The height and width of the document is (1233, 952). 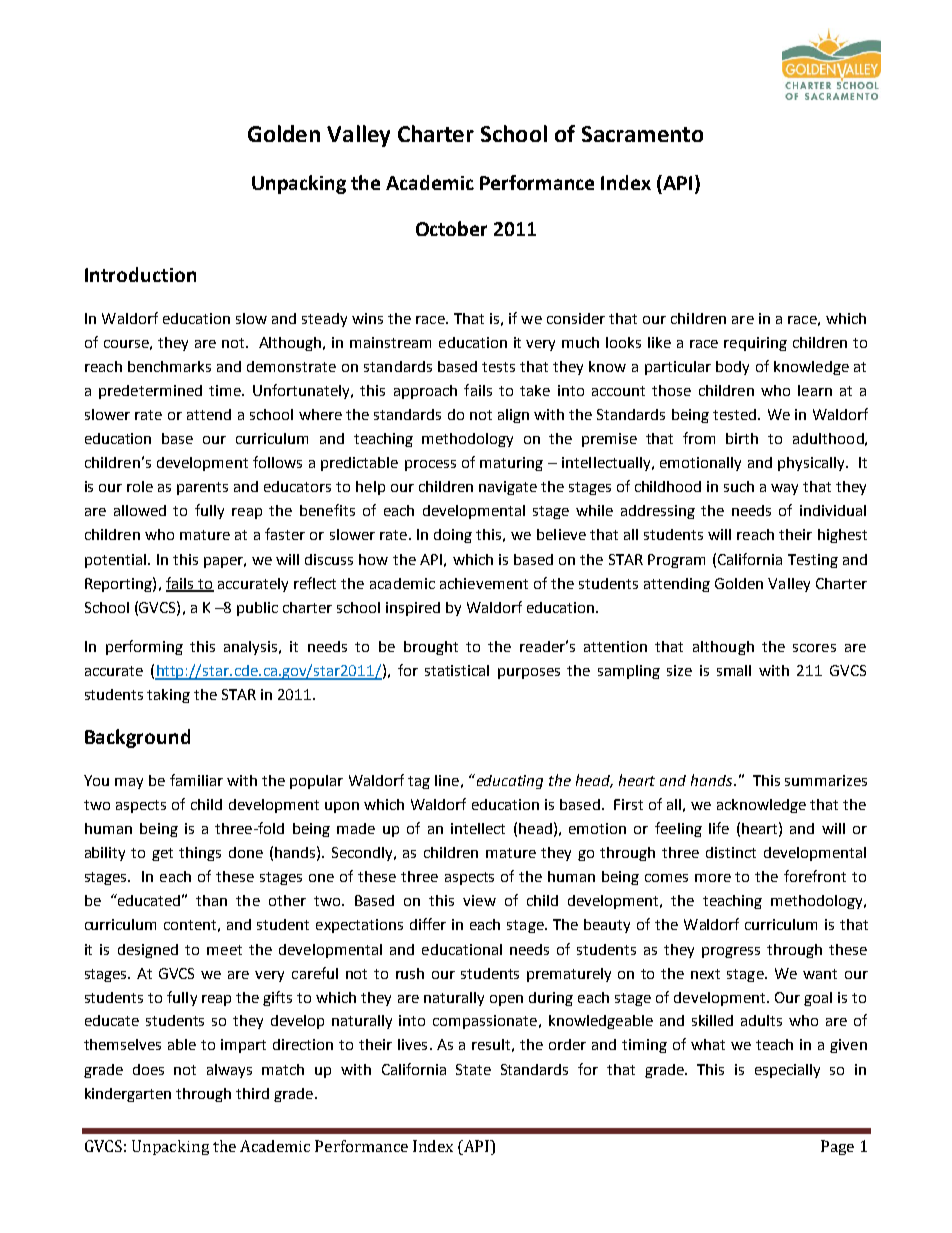 I want to click on State, so click(x=473, y=1069).
